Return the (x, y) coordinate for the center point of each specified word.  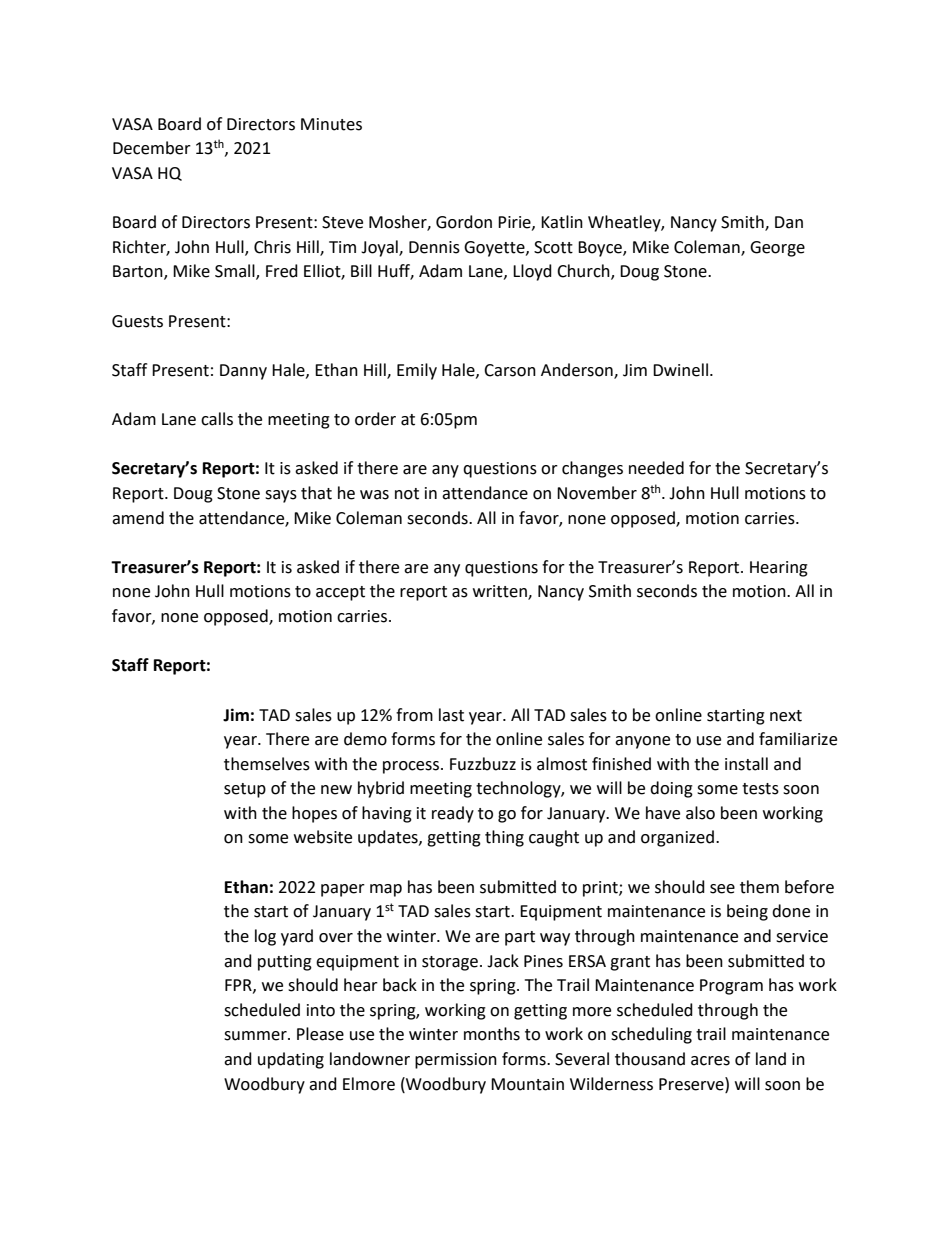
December (152, 148)
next (786, 716)
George (777, 249)
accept (340, 593)
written (501, 592)
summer (256, 1036)
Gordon (464, 222)
